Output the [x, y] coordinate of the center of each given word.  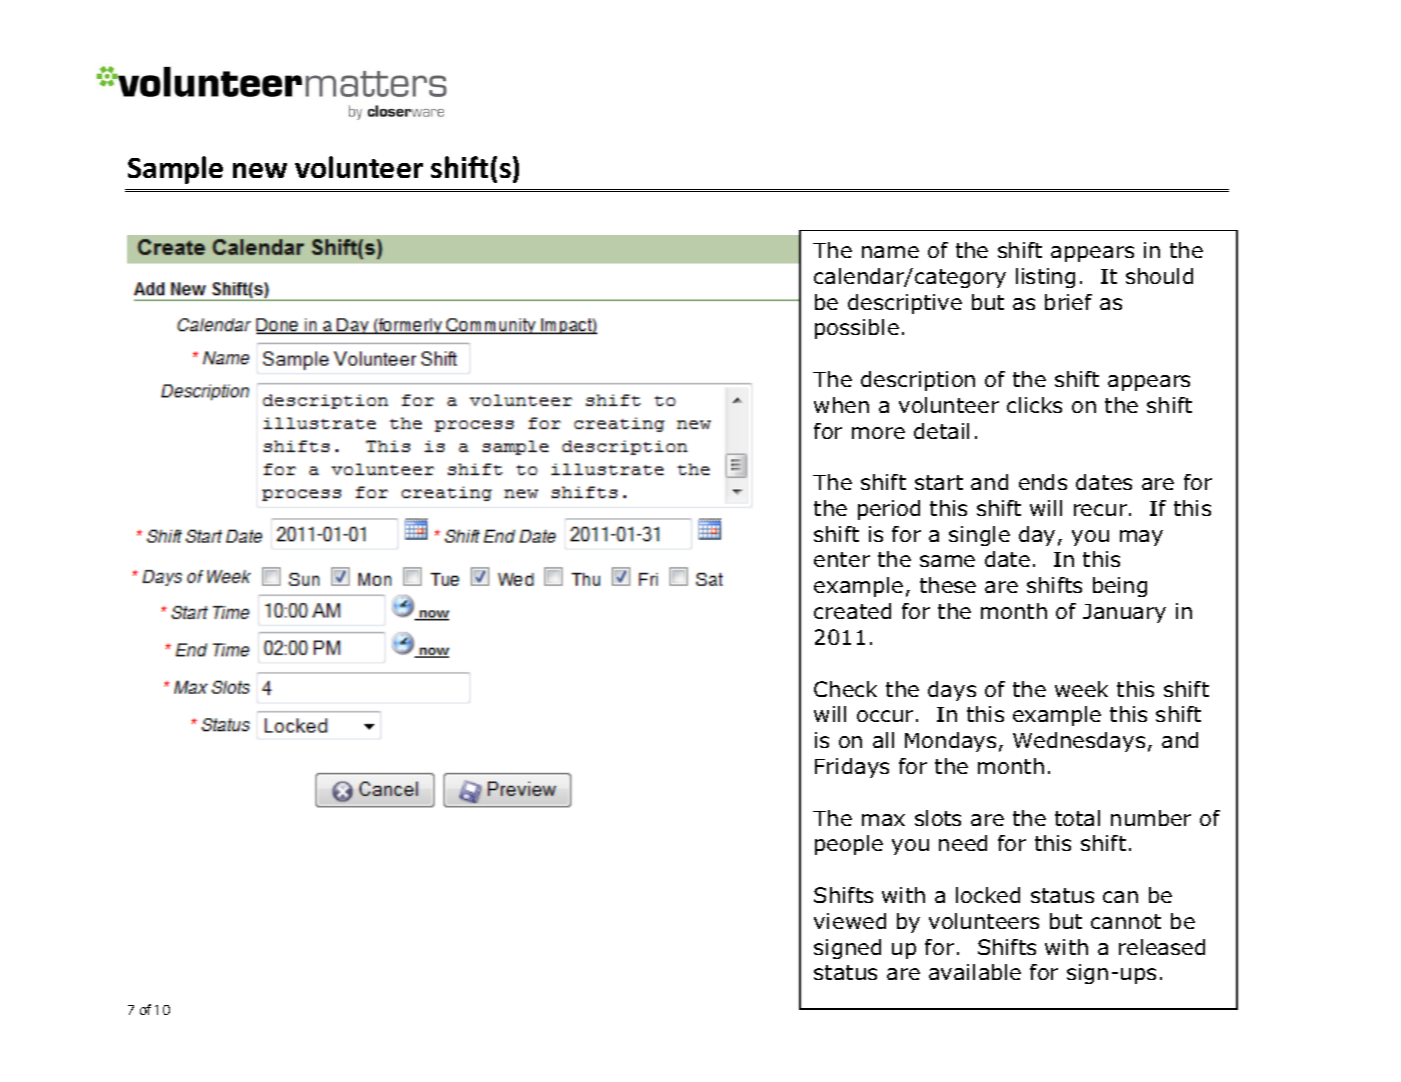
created [852, 611]
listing [1045, 278]
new [260, 170]
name [890, 252]
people [849, 845]
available [975, 972]
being [1120, 587]
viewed [850, 921]
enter [842, 559]
